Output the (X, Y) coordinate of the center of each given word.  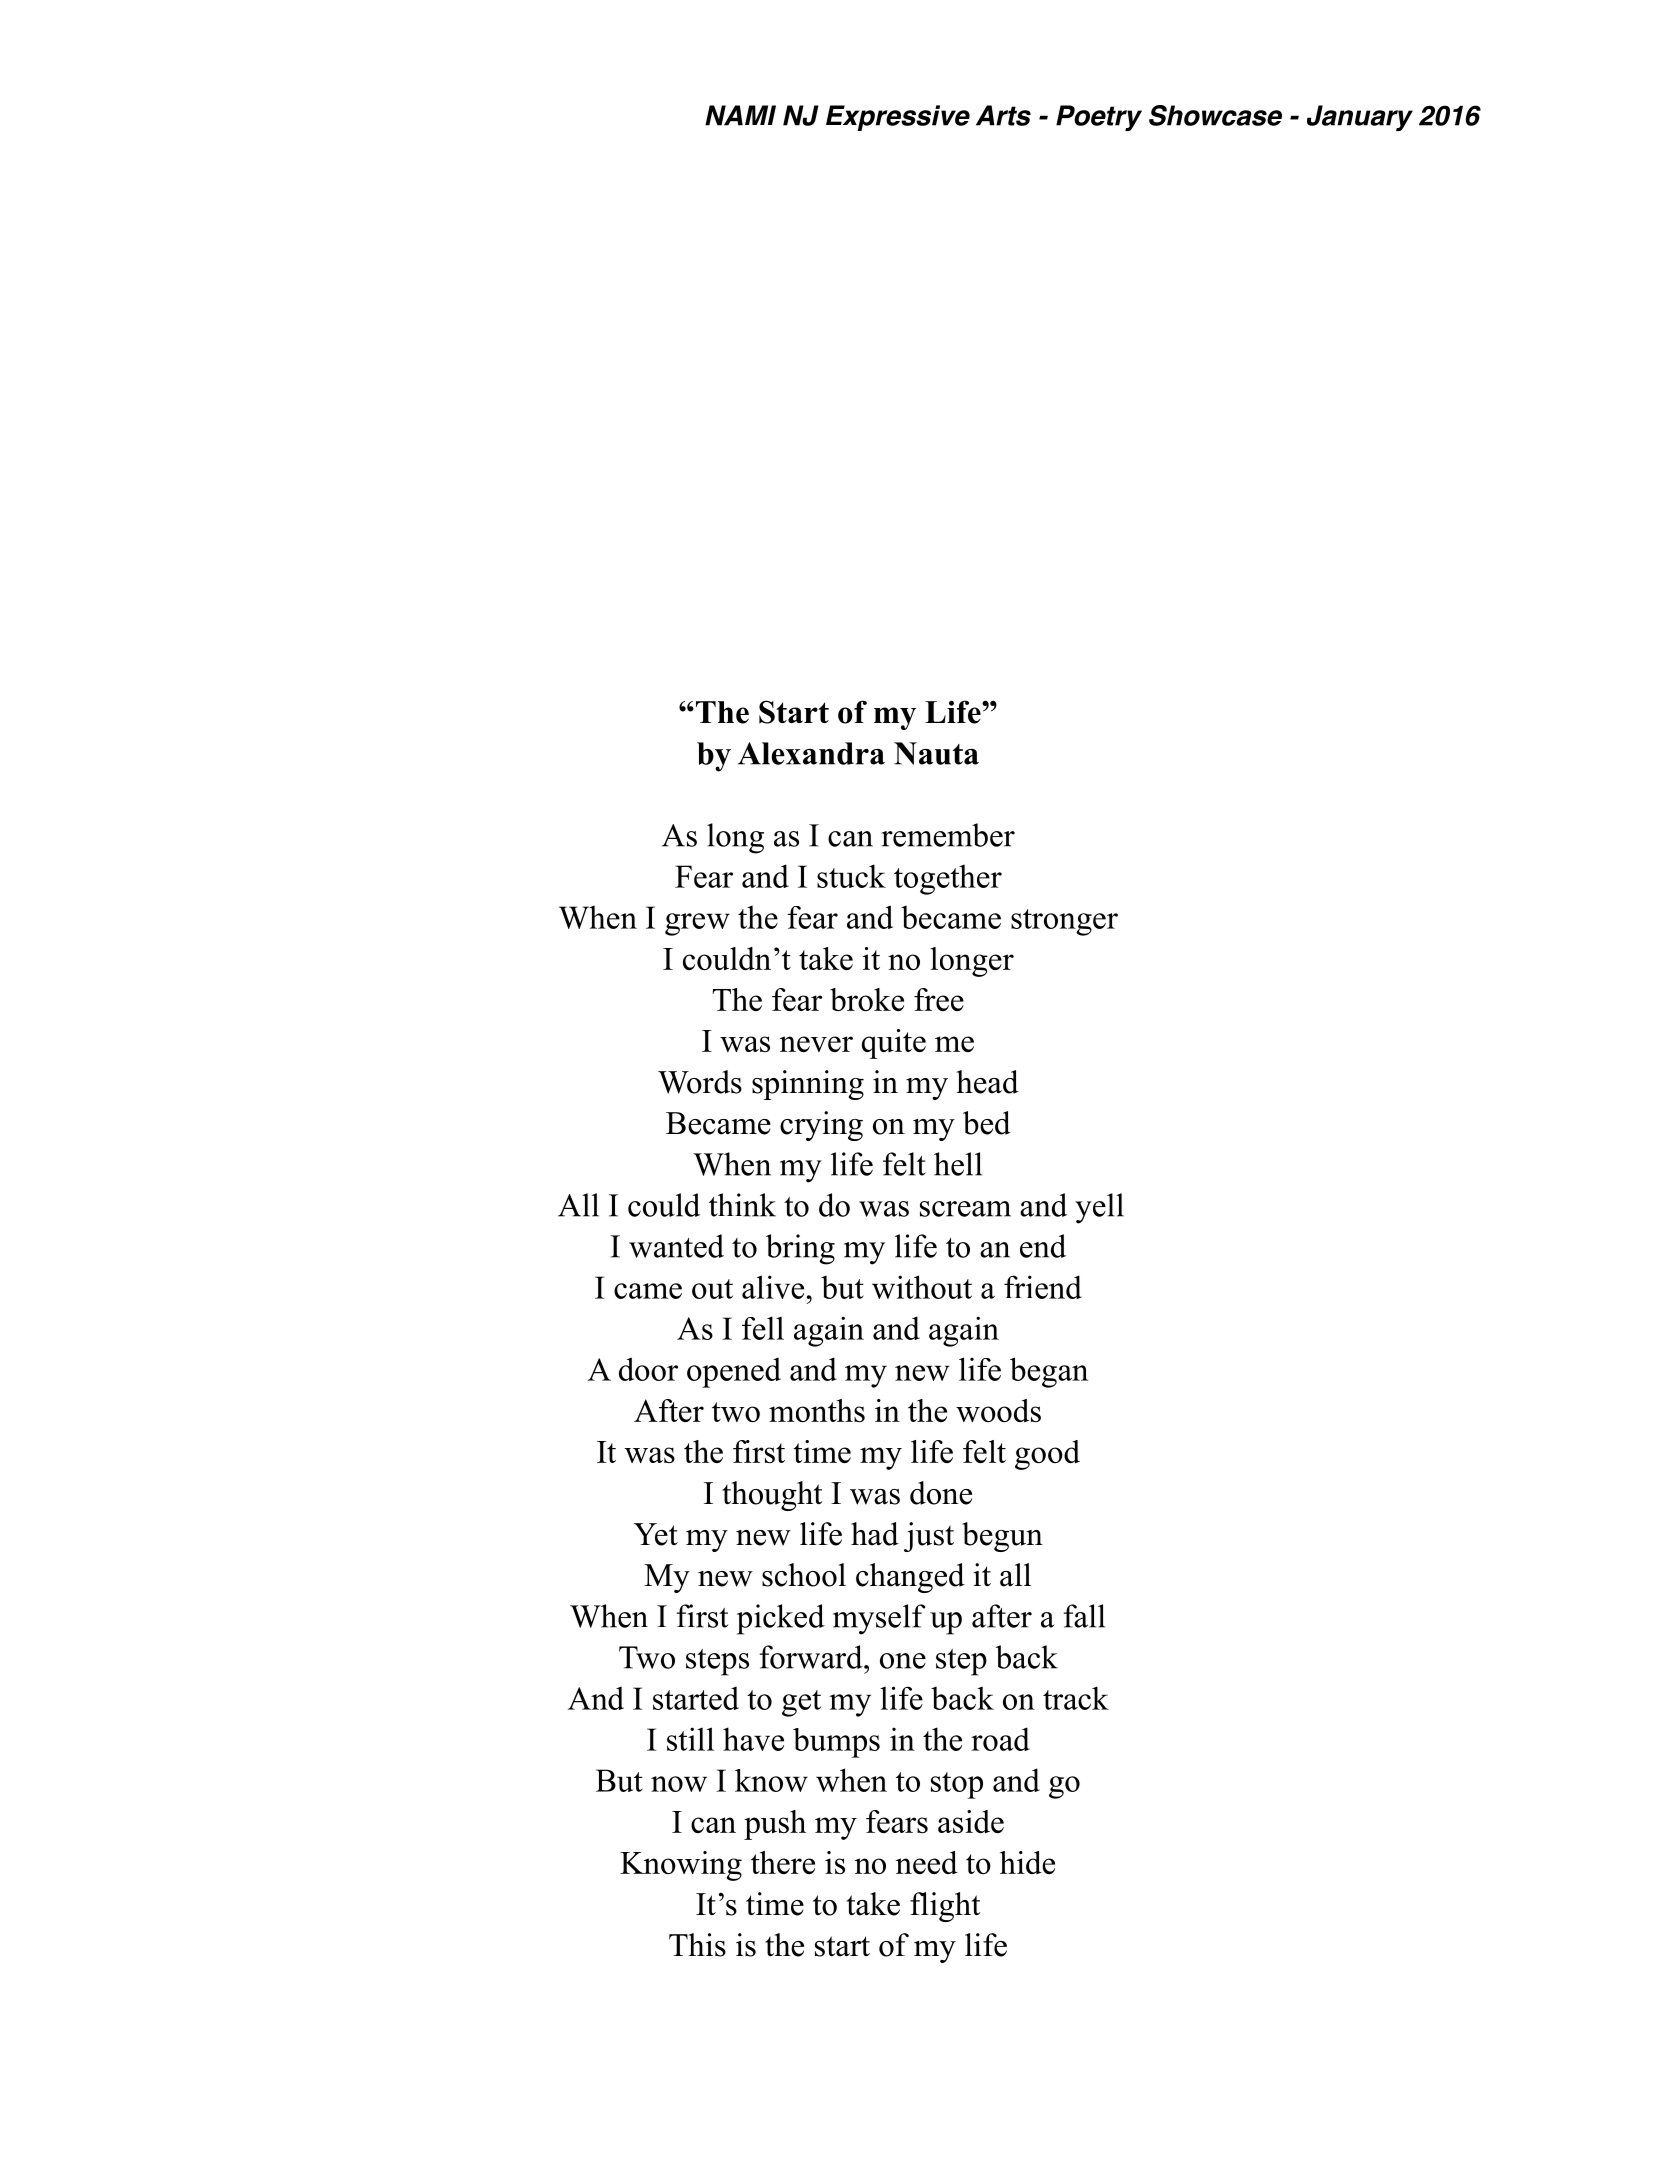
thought (772, 1496)
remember (948, 835)
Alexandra (811, 753)
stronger (1064, 922)
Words (700, 1082)
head (987, 1082)
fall (1084, 1616)
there (783, 1862)
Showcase (1215, 115)
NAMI (740, 115)
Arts (1003, 115)
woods (998, 1410)
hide (1027, 1862)
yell (1099, 1208)
